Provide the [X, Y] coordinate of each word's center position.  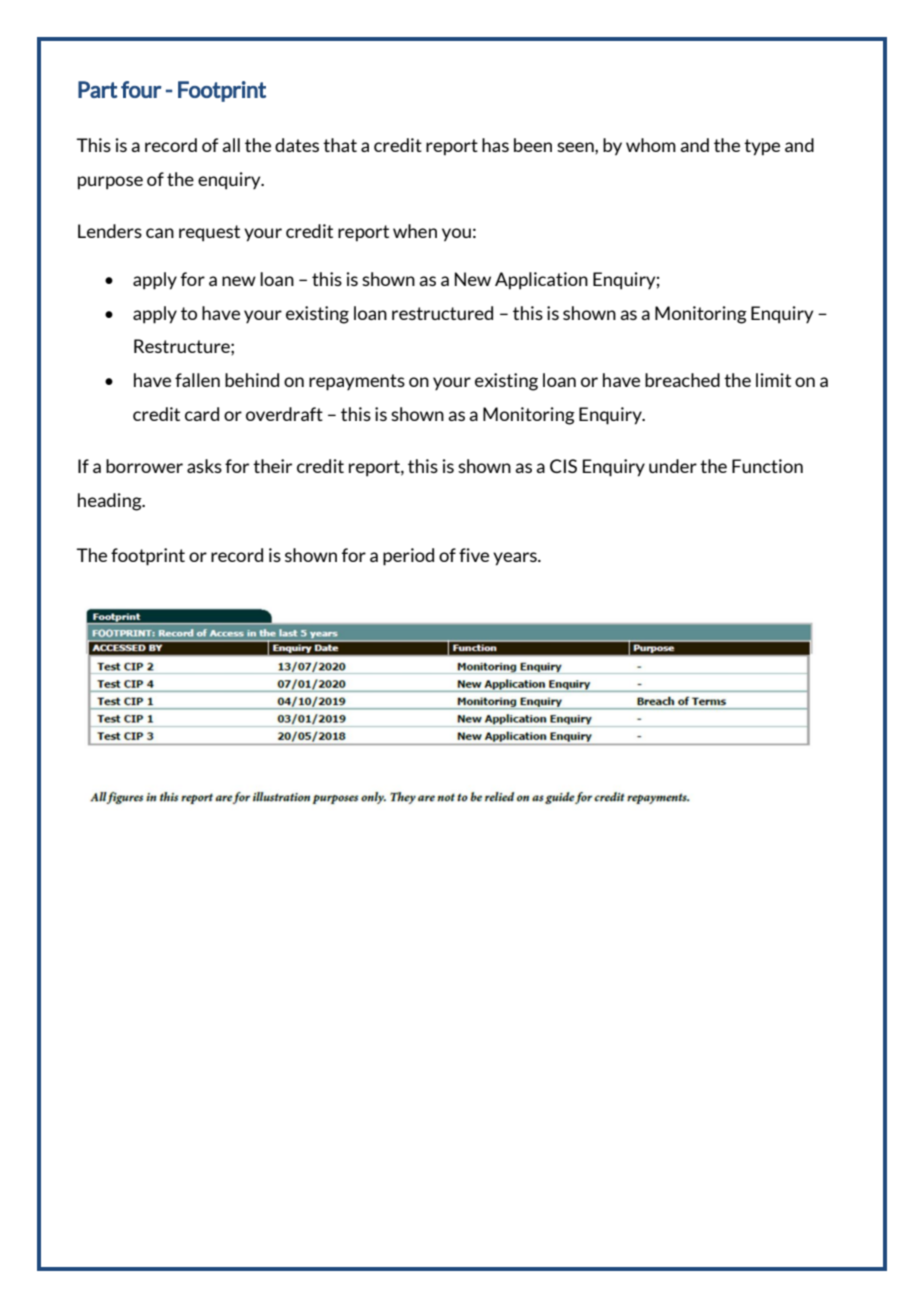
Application [541, 281]
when [415, 231]
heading [111, 502]
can [160, 233]
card [202, 414]
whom [651, 145]
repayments [357, 382]
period [408, 557]
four [141, 89]
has [495, 145]
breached [682, 380]
